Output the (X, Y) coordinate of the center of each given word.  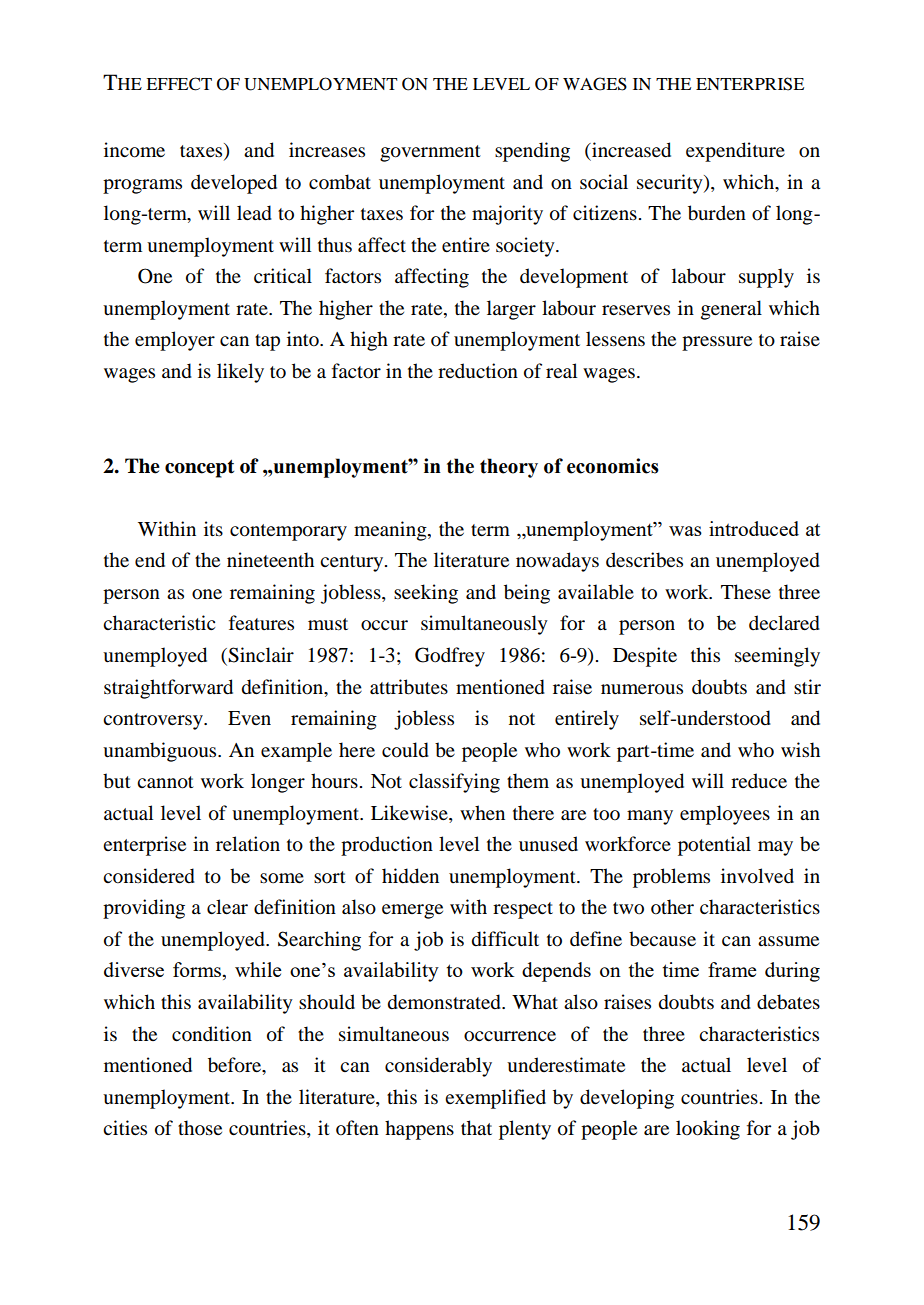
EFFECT (179, 84)
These (746, 591)
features (261, 622)
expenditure (735, 152)
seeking (426, 594)
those (200, 1128)
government (430, 153)
